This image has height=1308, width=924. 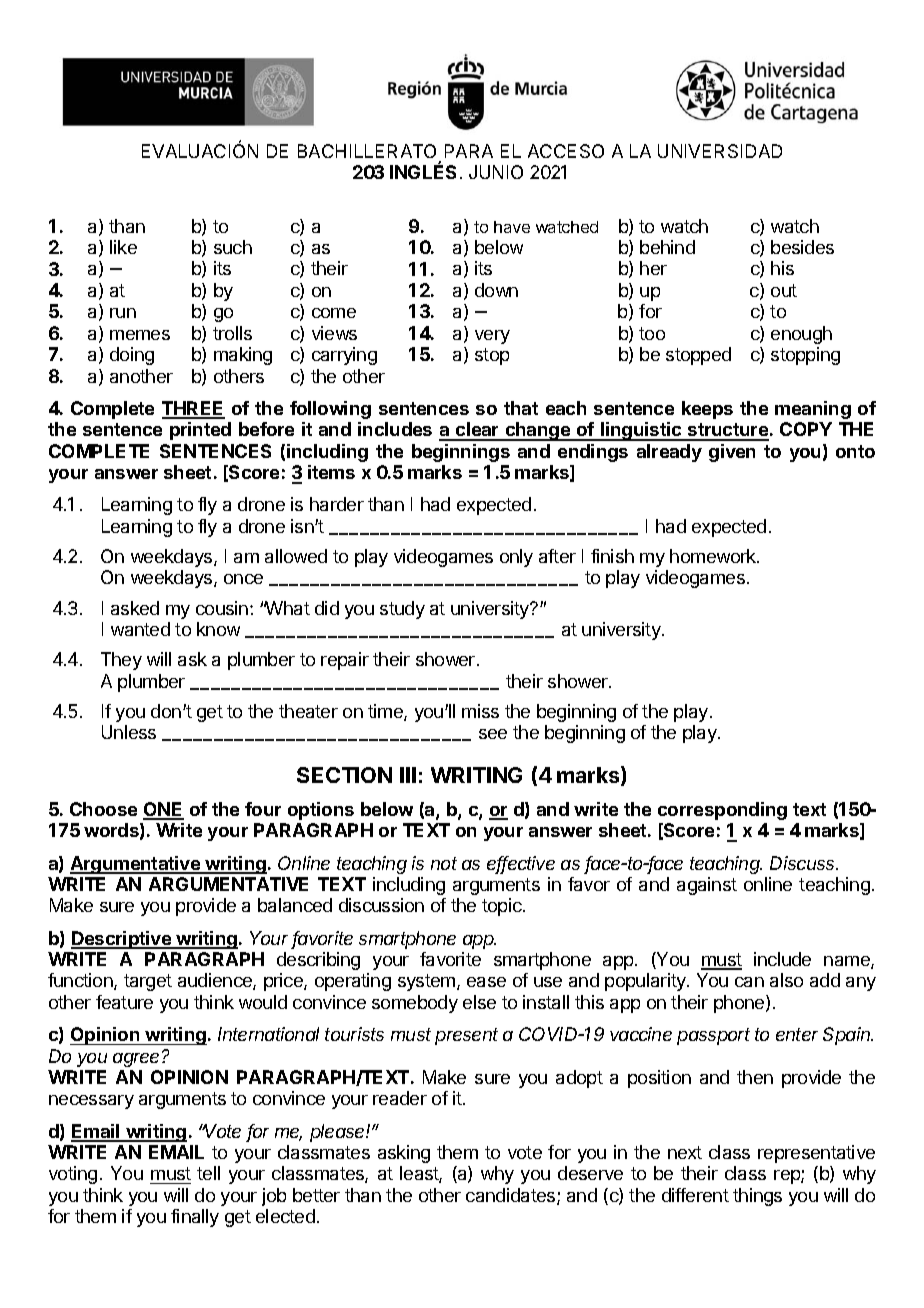 What do you see at coordinates (496, 172) in the image?
I see `JUNIO` at bounding box center [496, 172].
